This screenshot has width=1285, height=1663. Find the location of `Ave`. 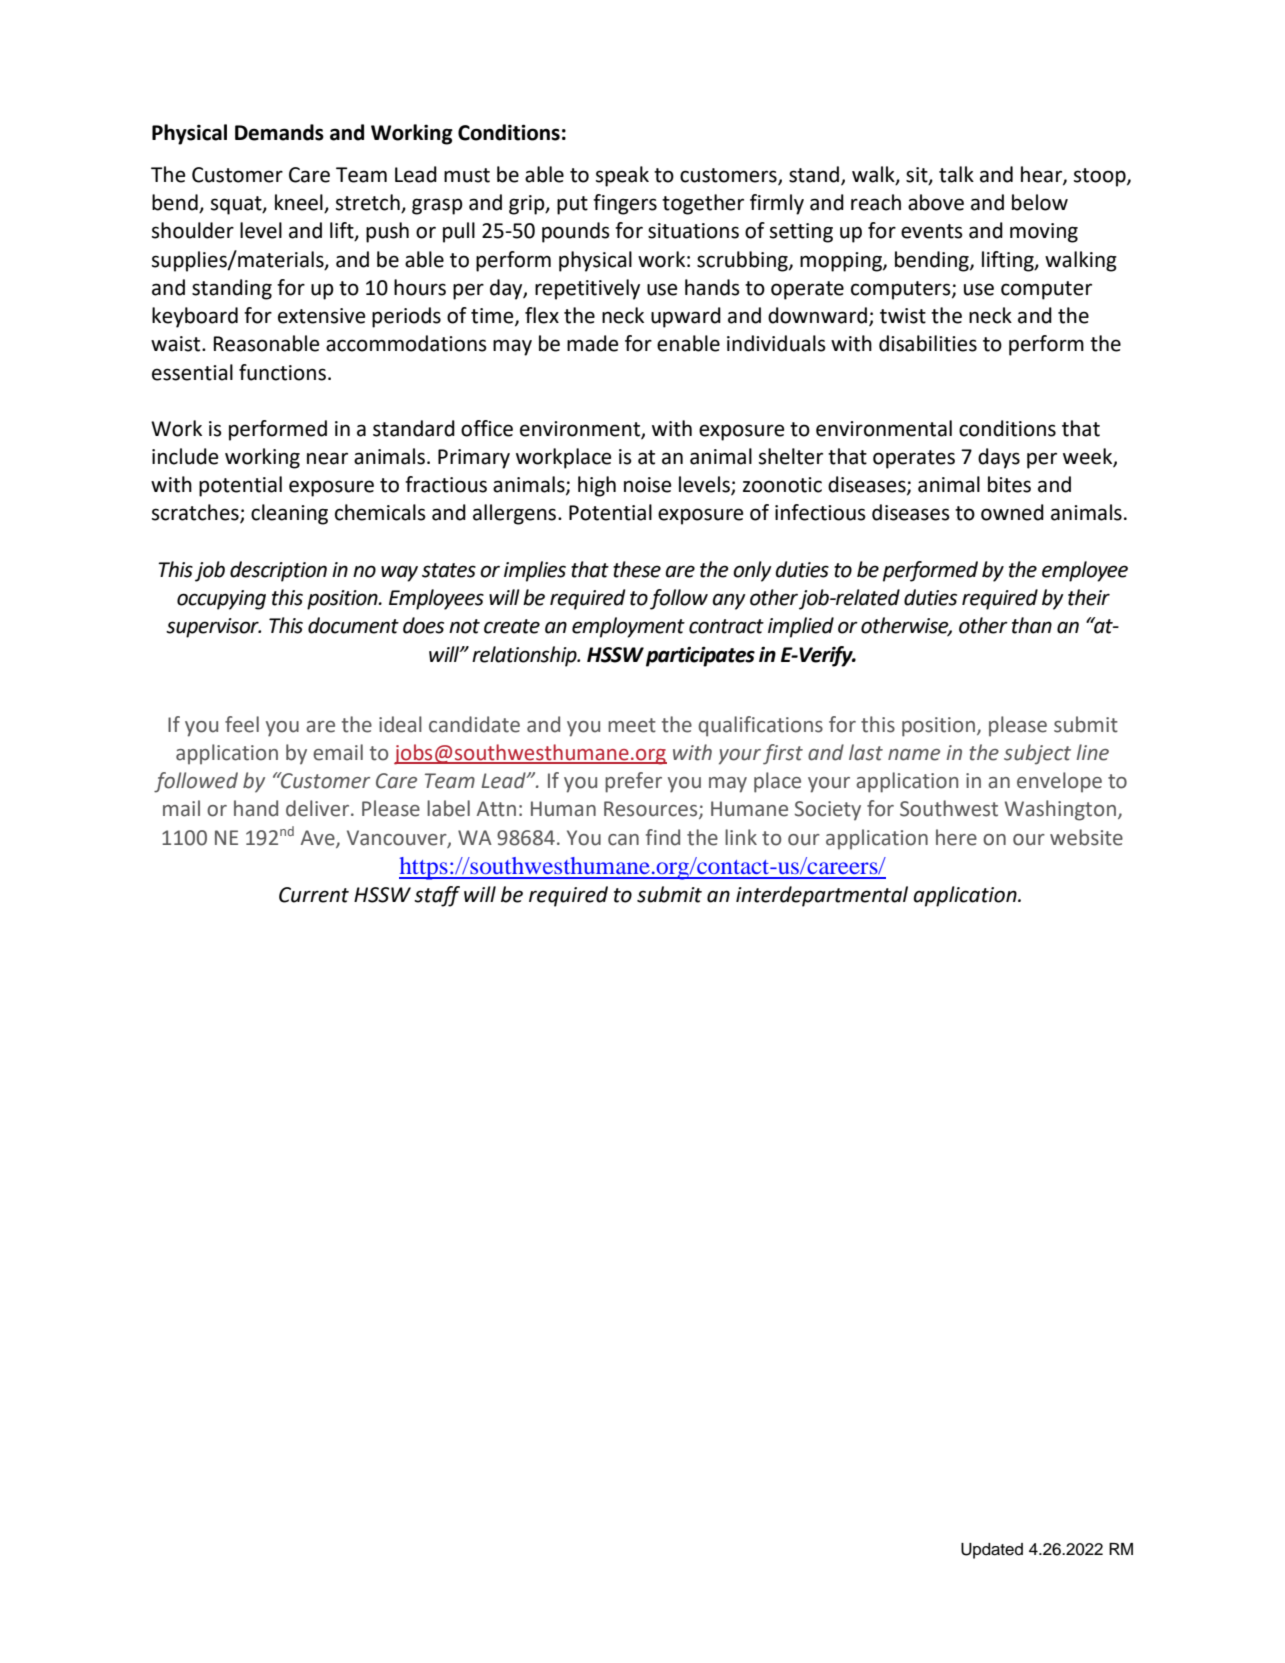

Ave is located at coordinates (319, 838).
